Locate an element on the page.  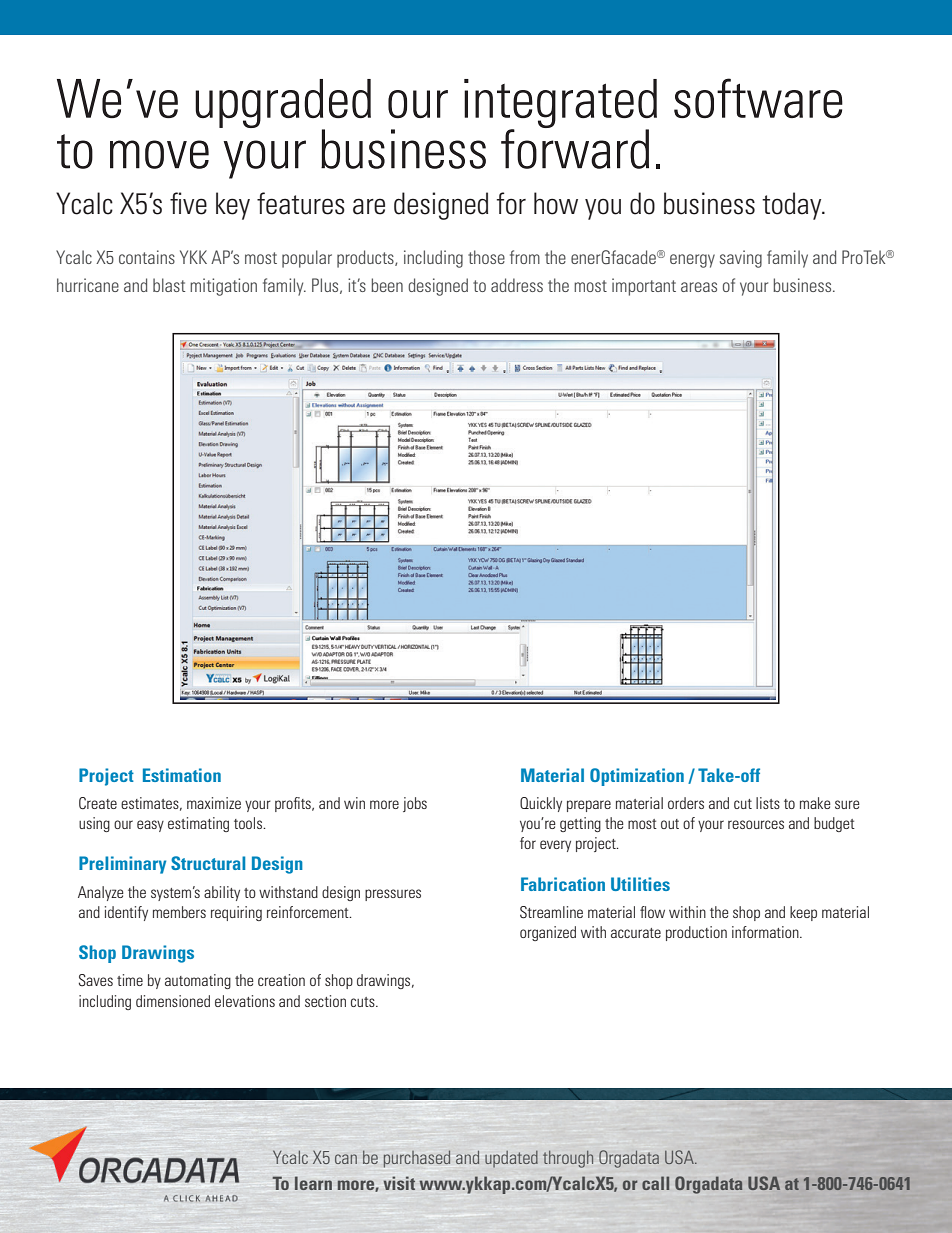
blast is located at coordinates (169, 285).
